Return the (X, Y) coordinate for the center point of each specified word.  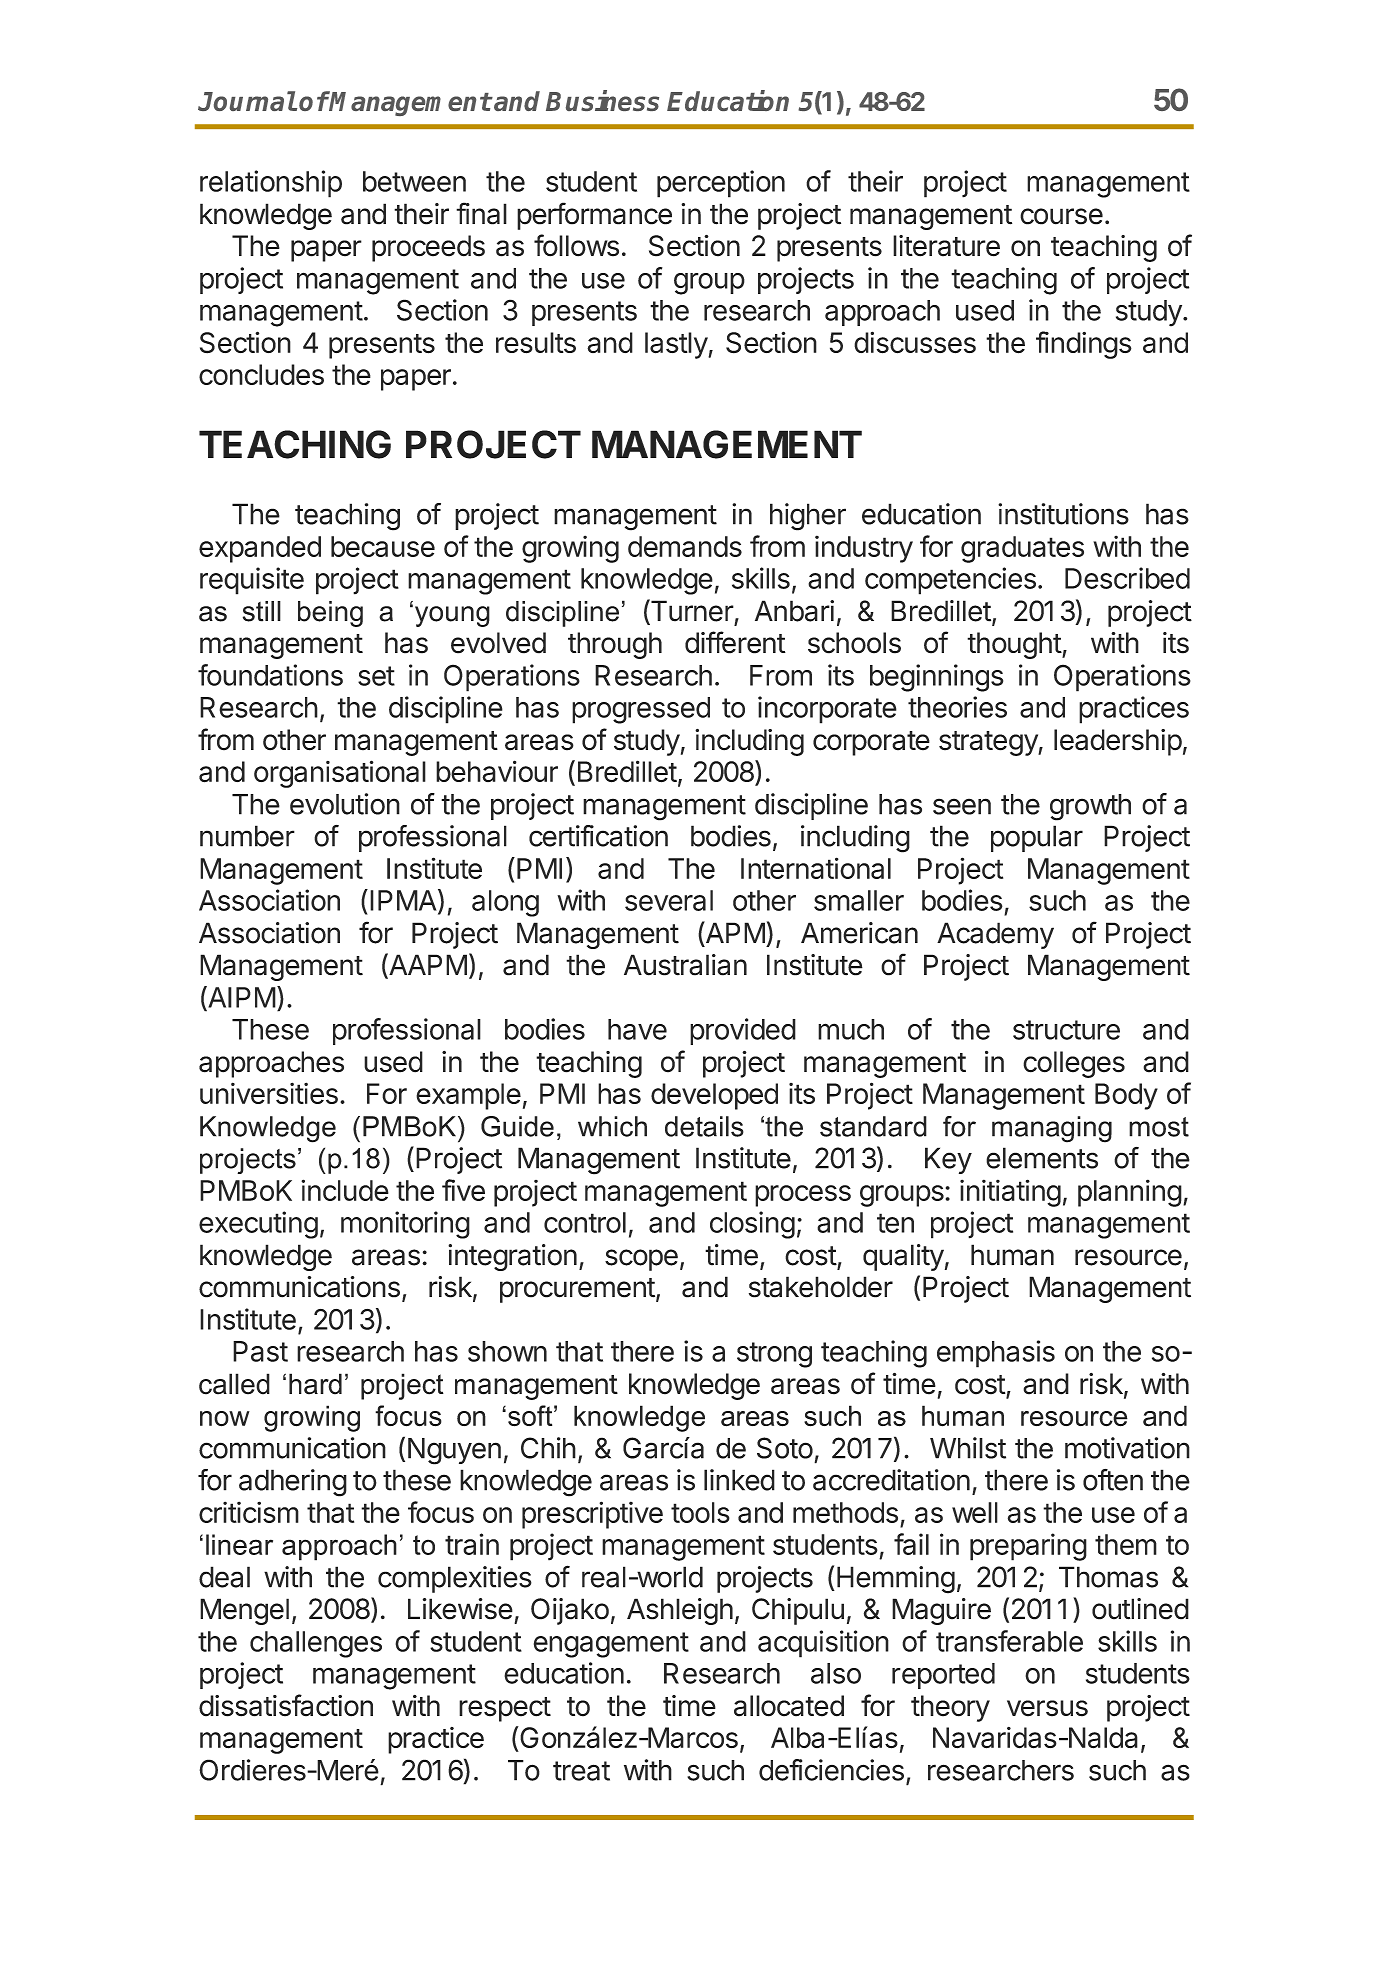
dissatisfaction (286, 1705)
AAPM (427, 964)
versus (1047, 1708)
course (1061, 216)
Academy (995, 935)
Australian (685, 965)
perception (721, 184)
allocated (789, 1706)
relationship (271, 184)
